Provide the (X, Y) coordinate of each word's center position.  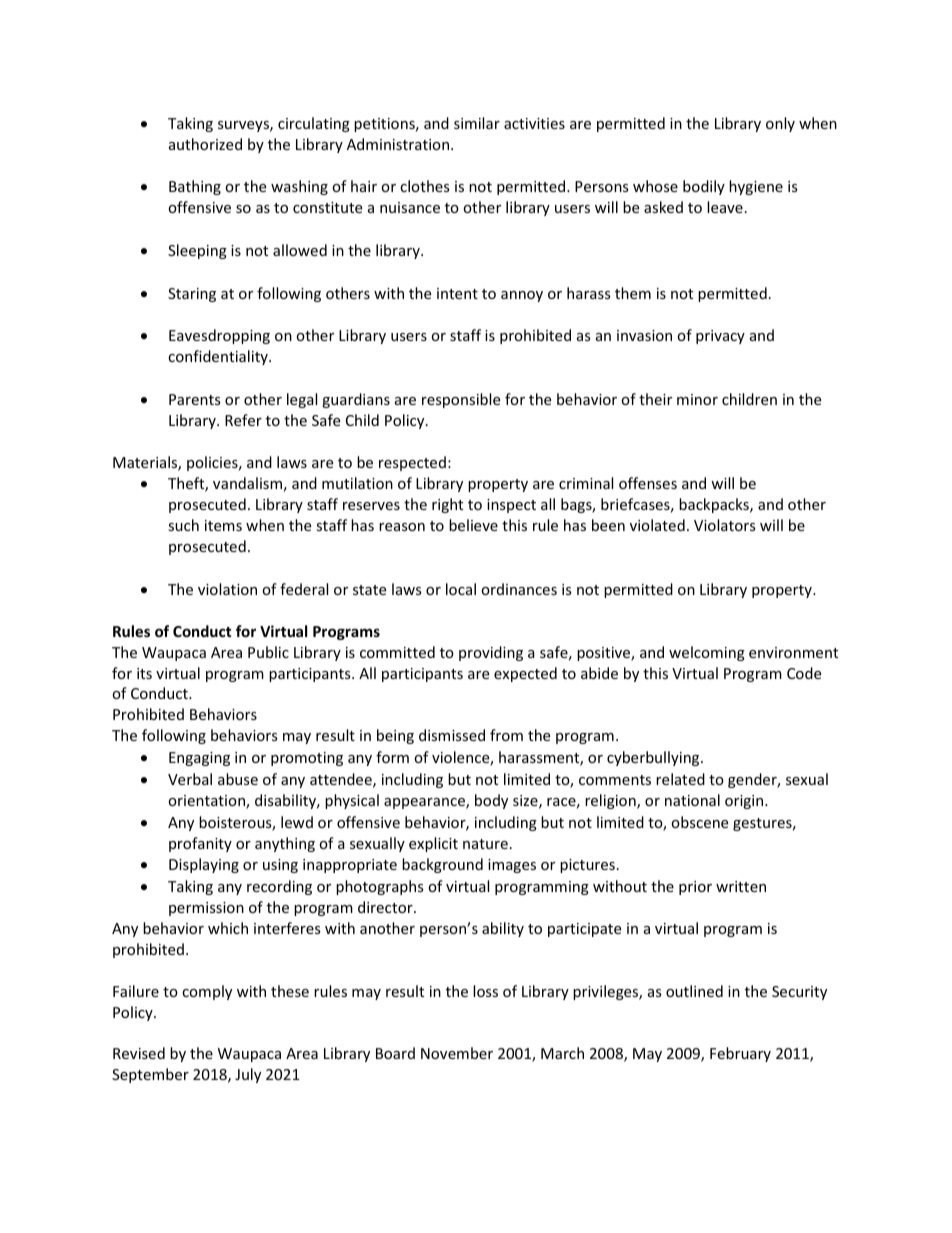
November (457, 1053)
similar (477, 123)
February (740, 1054)
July (248, 1075)
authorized (205, 144)
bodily (704, 187)
